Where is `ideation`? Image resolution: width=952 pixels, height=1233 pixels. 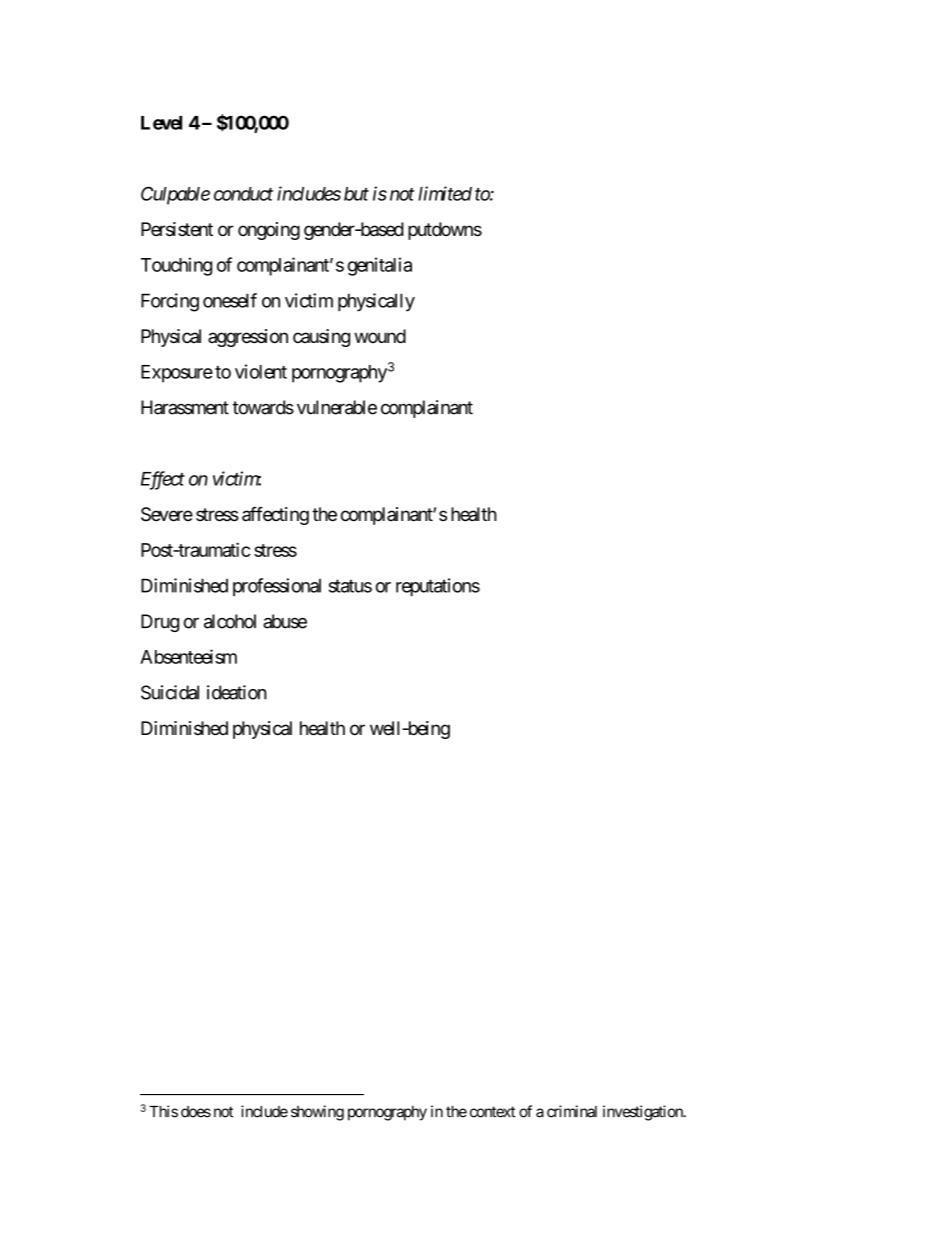
ideation is located at coordinates (237, 692).
